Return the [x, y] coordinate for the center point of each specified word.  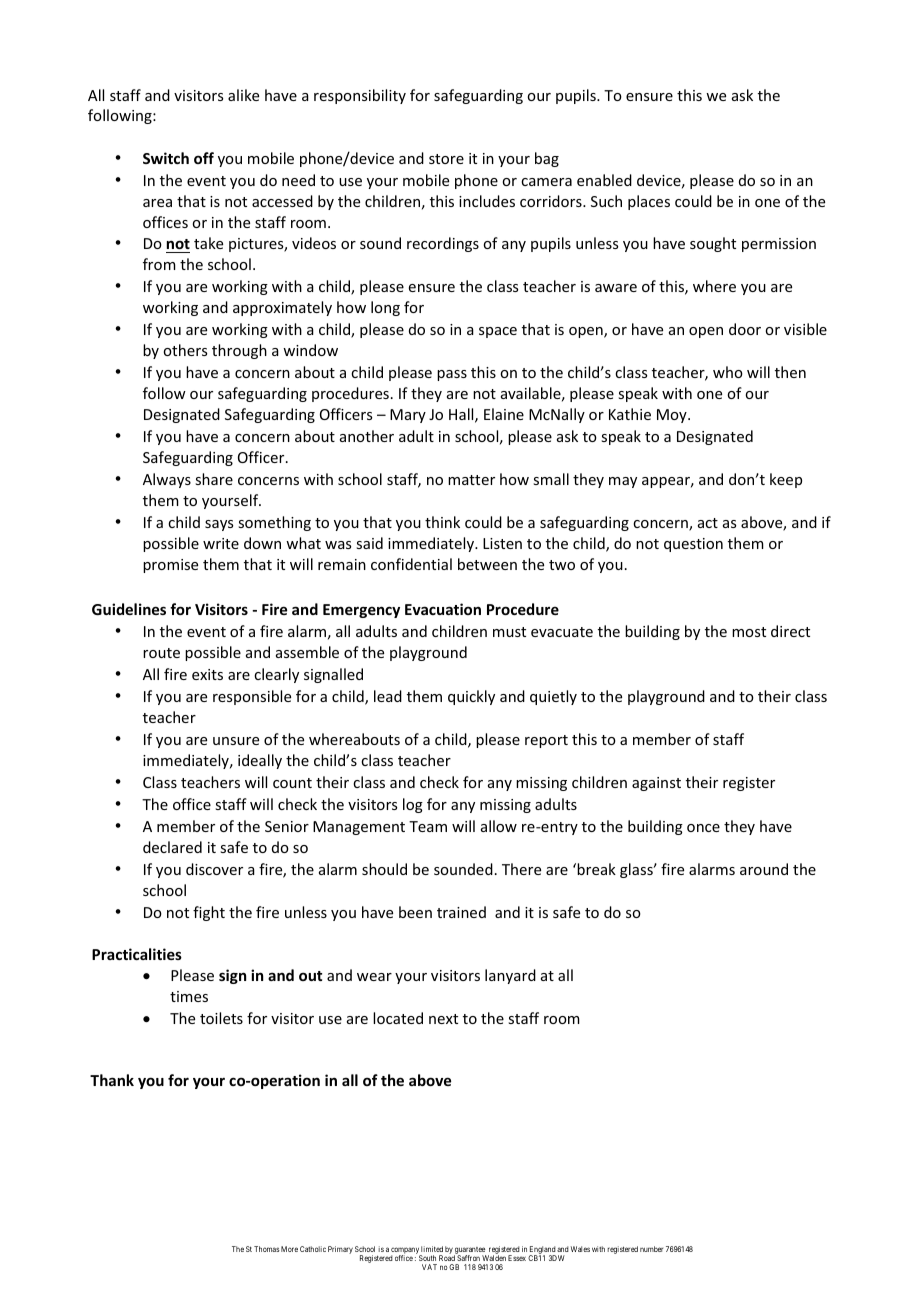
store [446, 159]
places [649, 202]
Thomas [267, 1249]
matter [471, 480]
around [764, 869]
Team [428, 826]
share [214, 479]
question [693, 545]
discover [214, 869]
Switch [166, 158]
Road [447, 1258]
